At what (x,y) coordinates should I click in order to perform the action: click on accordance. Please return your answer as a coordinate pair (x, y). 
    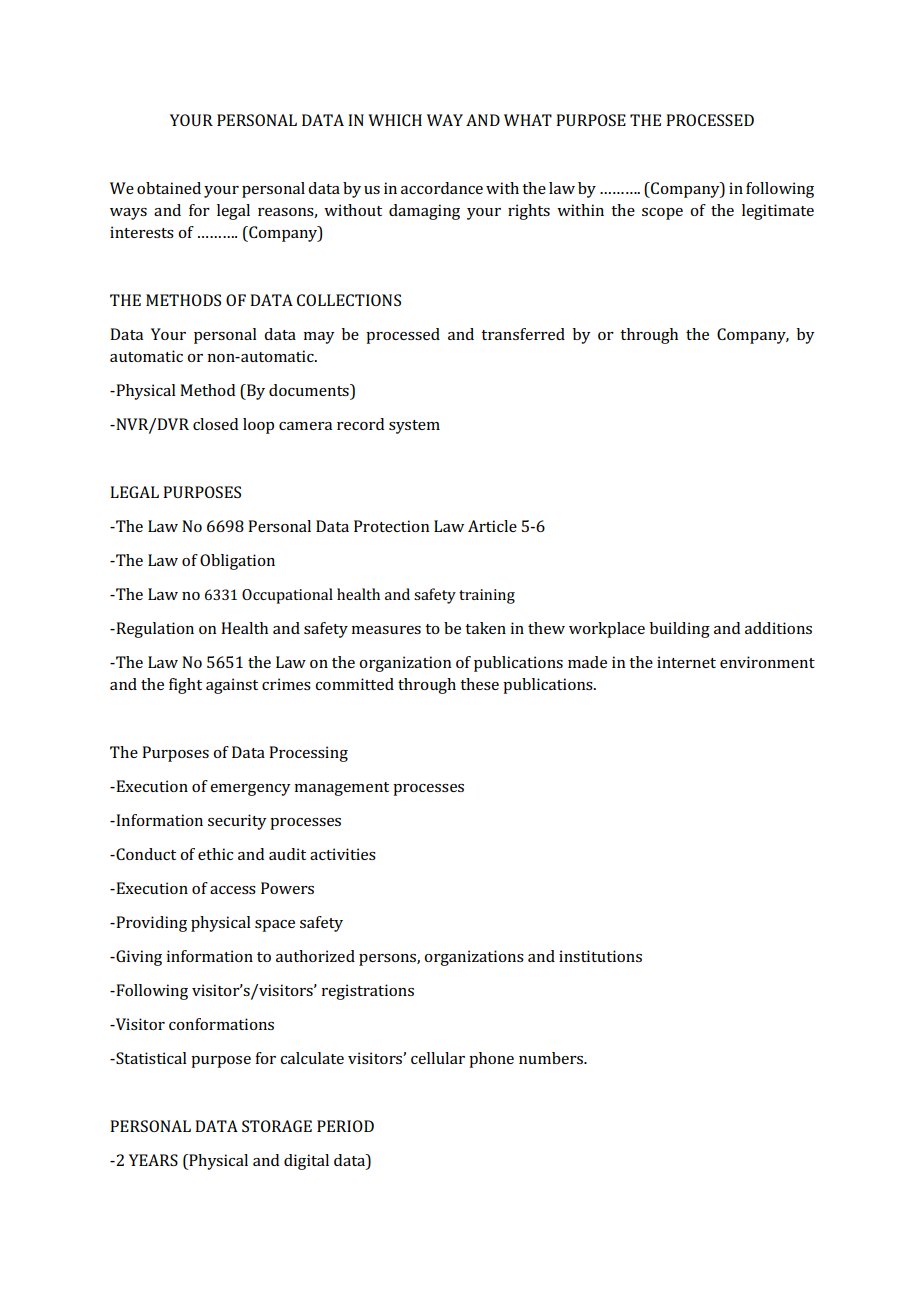
    Looking at the image, I should click on (442, 188).
